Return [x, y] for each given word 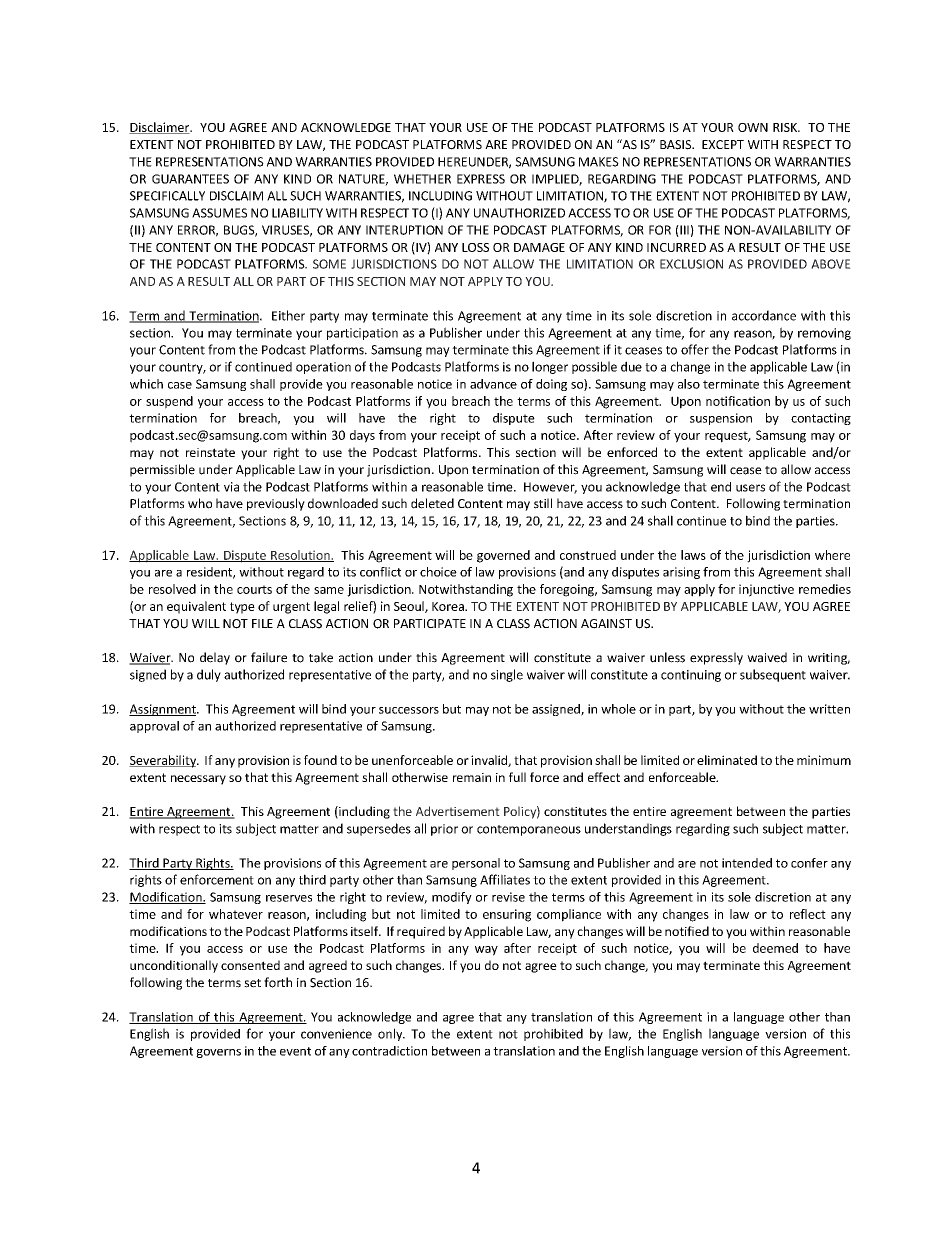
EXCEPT [723, 144]
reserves [289, 898]
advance [493, 384]
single [507, 675]
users [750, 488]
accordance [764, 315]
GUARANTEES [190, 179]
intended [747, 863]
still [543, 503]
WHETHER [422, 179]
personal [476, 864]
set [252, 983]
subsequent [773, 675]
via [231, 487]
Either [288, 315]
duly [209, 675]
